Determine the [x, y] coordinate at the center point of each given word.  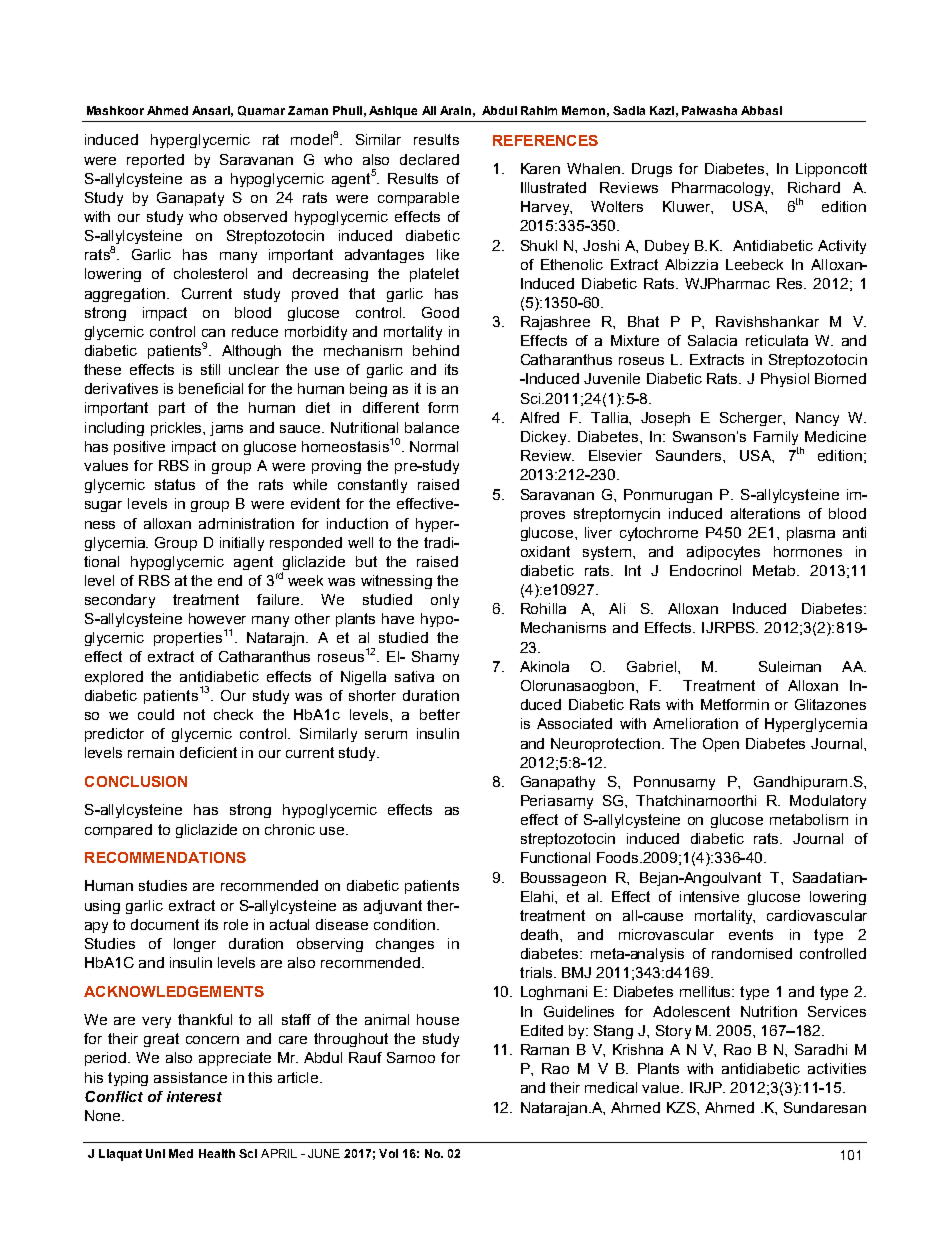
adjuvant [393, 907]
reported [155, 161]
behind [436, 350]
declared [429, 159]
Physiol [785, 380]
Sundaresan [825, 1107]
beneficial [211, 388]
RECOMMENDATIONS [165, 857]
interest [194, 1096]
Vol [388, 1153]
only [445, 601]
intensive [709, 896]
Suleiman [790, 666]
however [217, 618]
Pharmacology [722, 189]
